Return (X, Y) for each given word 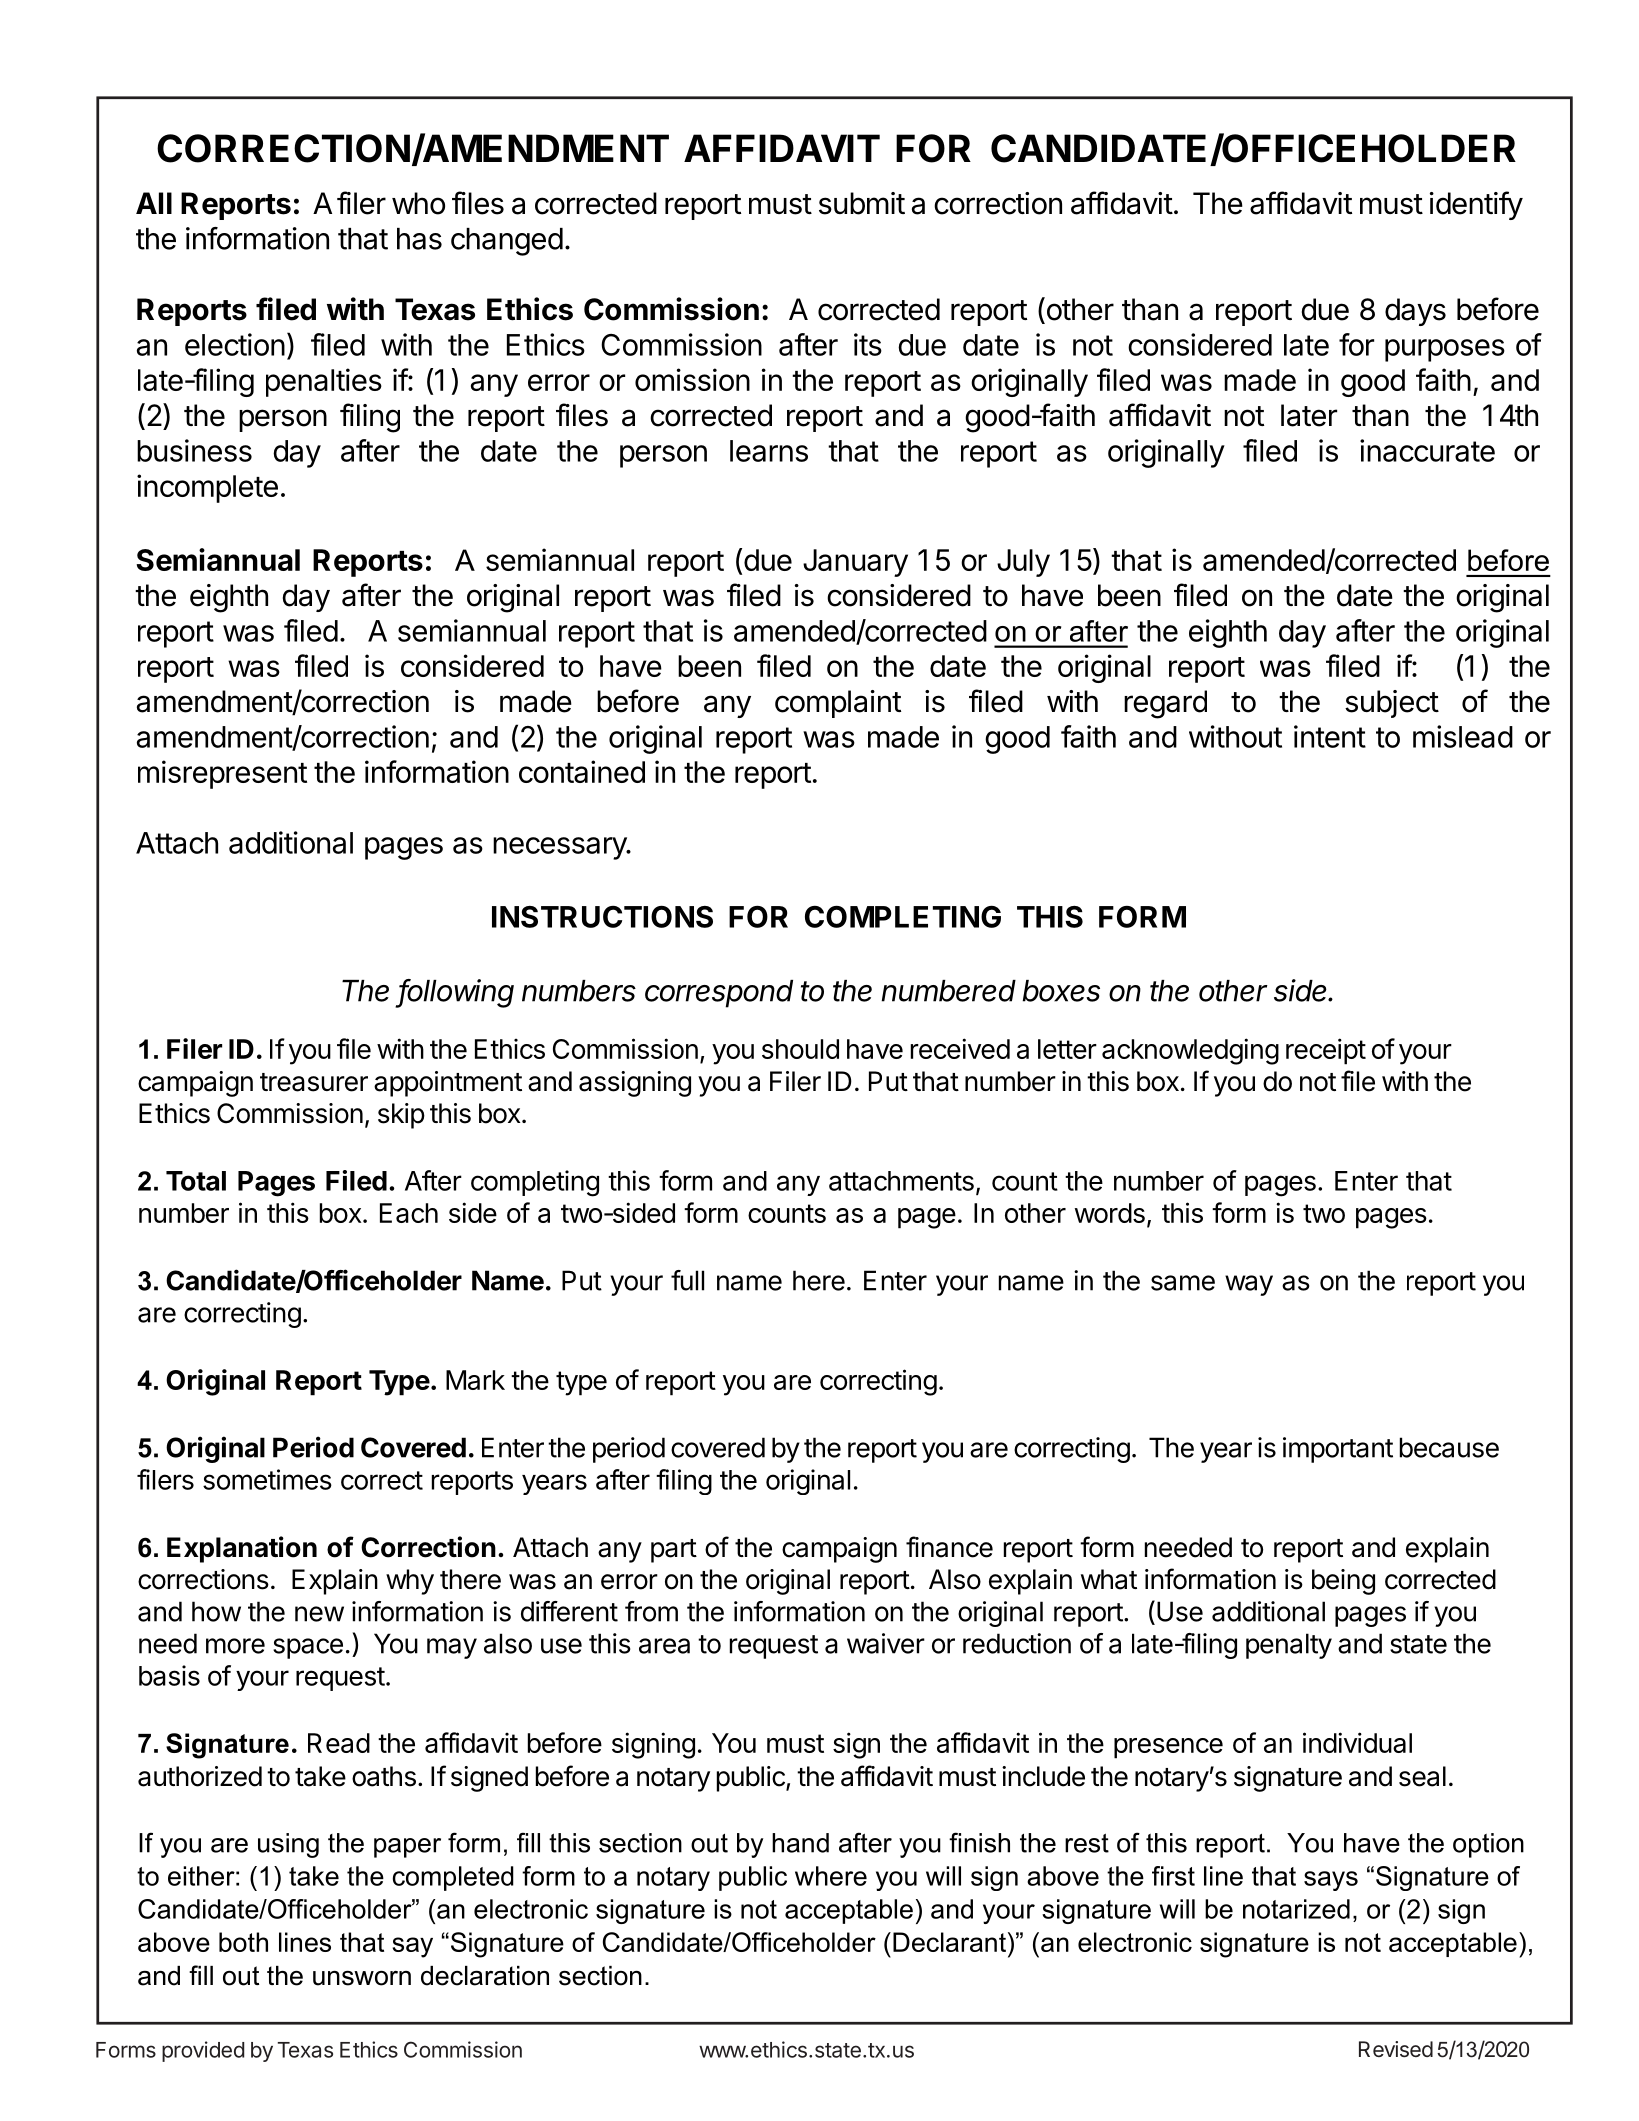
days (1415, 312)
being (1343, 1582)
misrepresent (222, 774)
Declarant (949, 1942)
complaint (838, 704)
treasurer (314, 1082)
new (319, 1614)
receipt (1326, 1051)
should (800, 1049)
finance (949, 1547)
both (243, 1942)
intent (1330, 736)
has (419, 239)
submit (862, 203)
